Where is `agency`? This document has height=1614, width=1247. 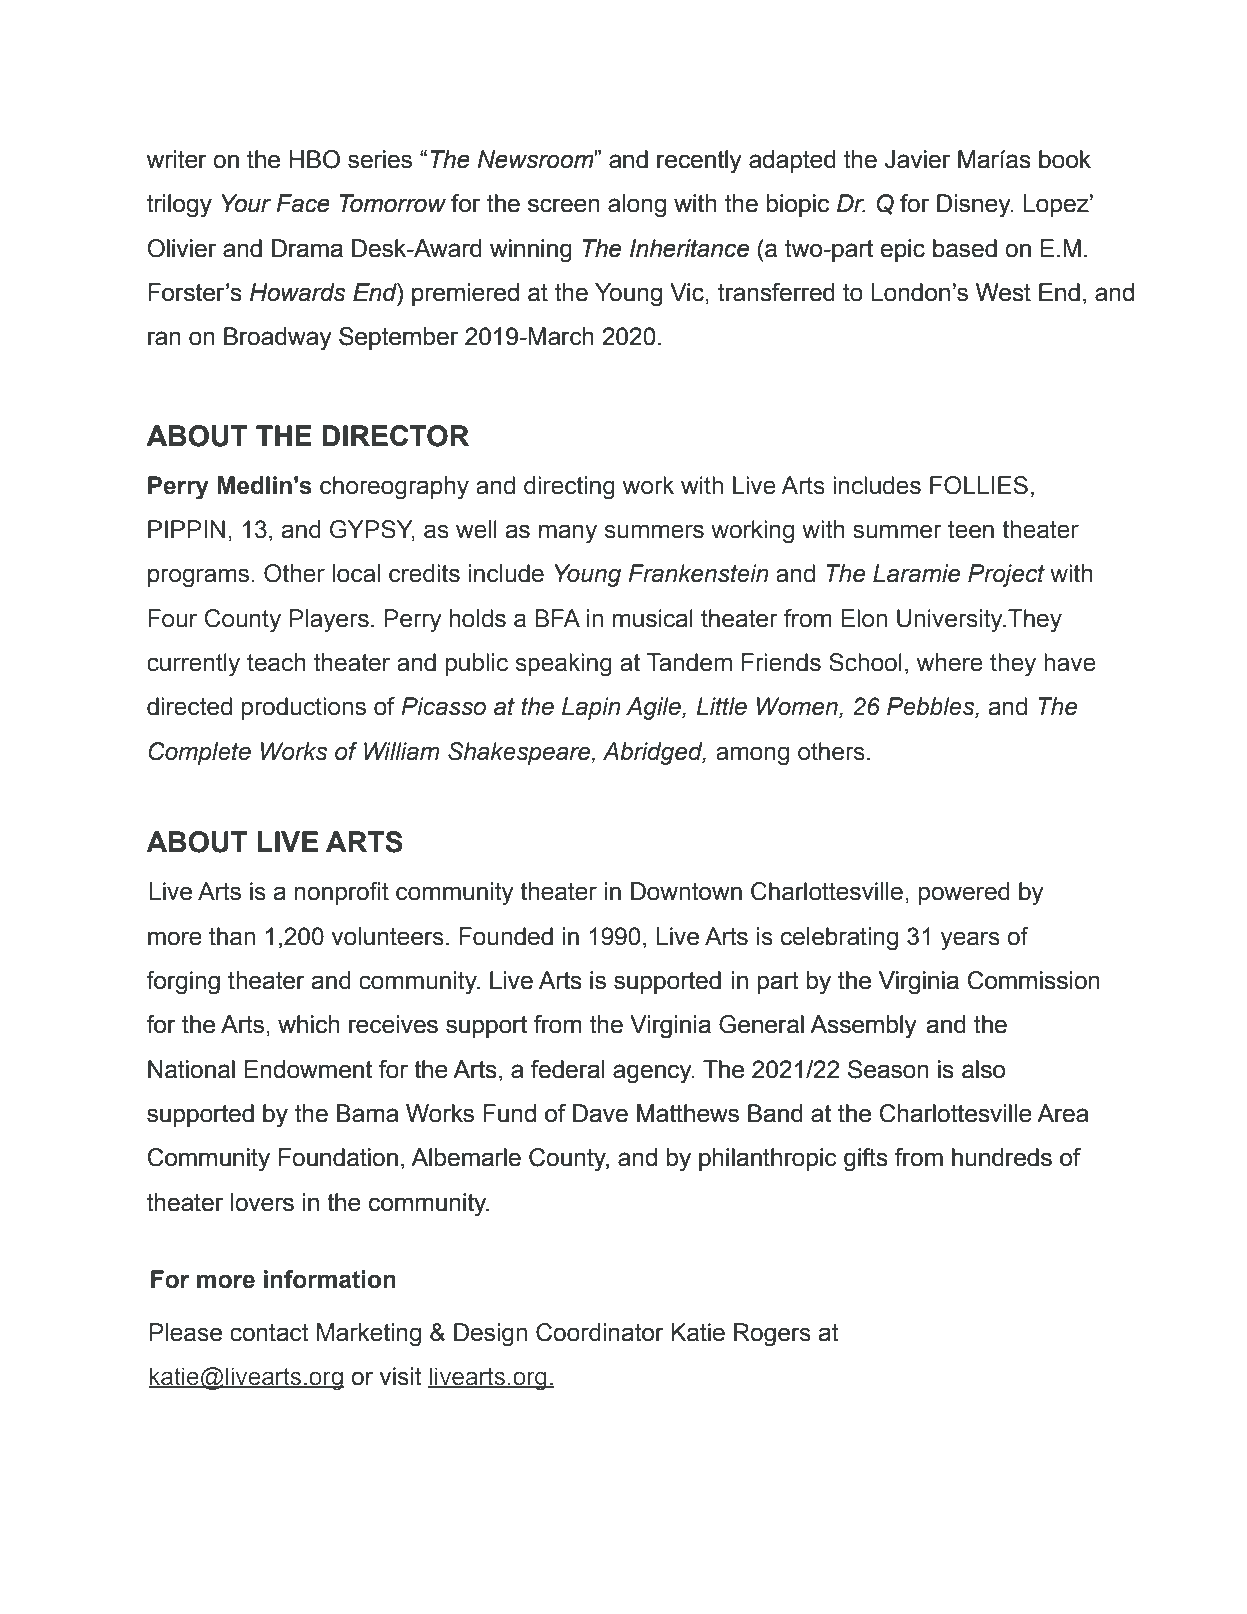 agency is located at coordinates (653, 1074).
